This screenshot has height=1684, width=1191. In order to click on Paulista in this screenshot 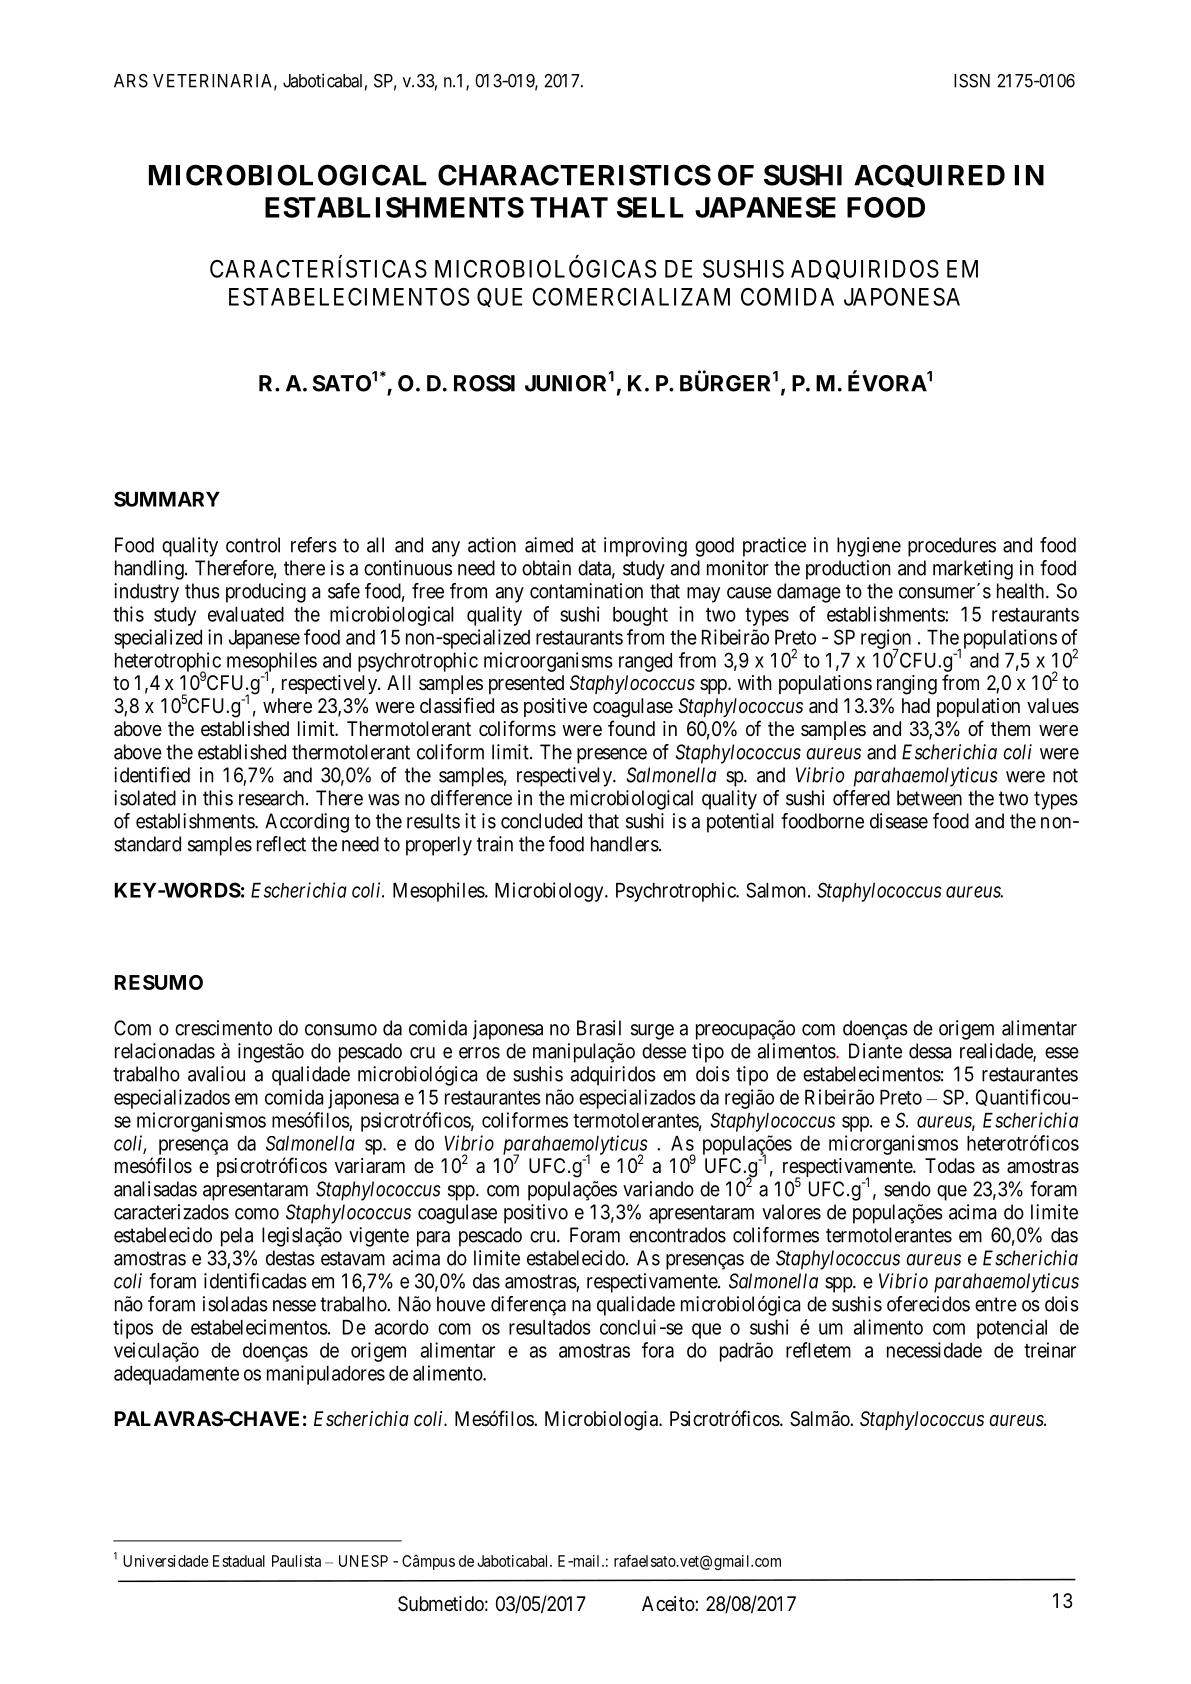, I will do `click(296, 1561)`.
